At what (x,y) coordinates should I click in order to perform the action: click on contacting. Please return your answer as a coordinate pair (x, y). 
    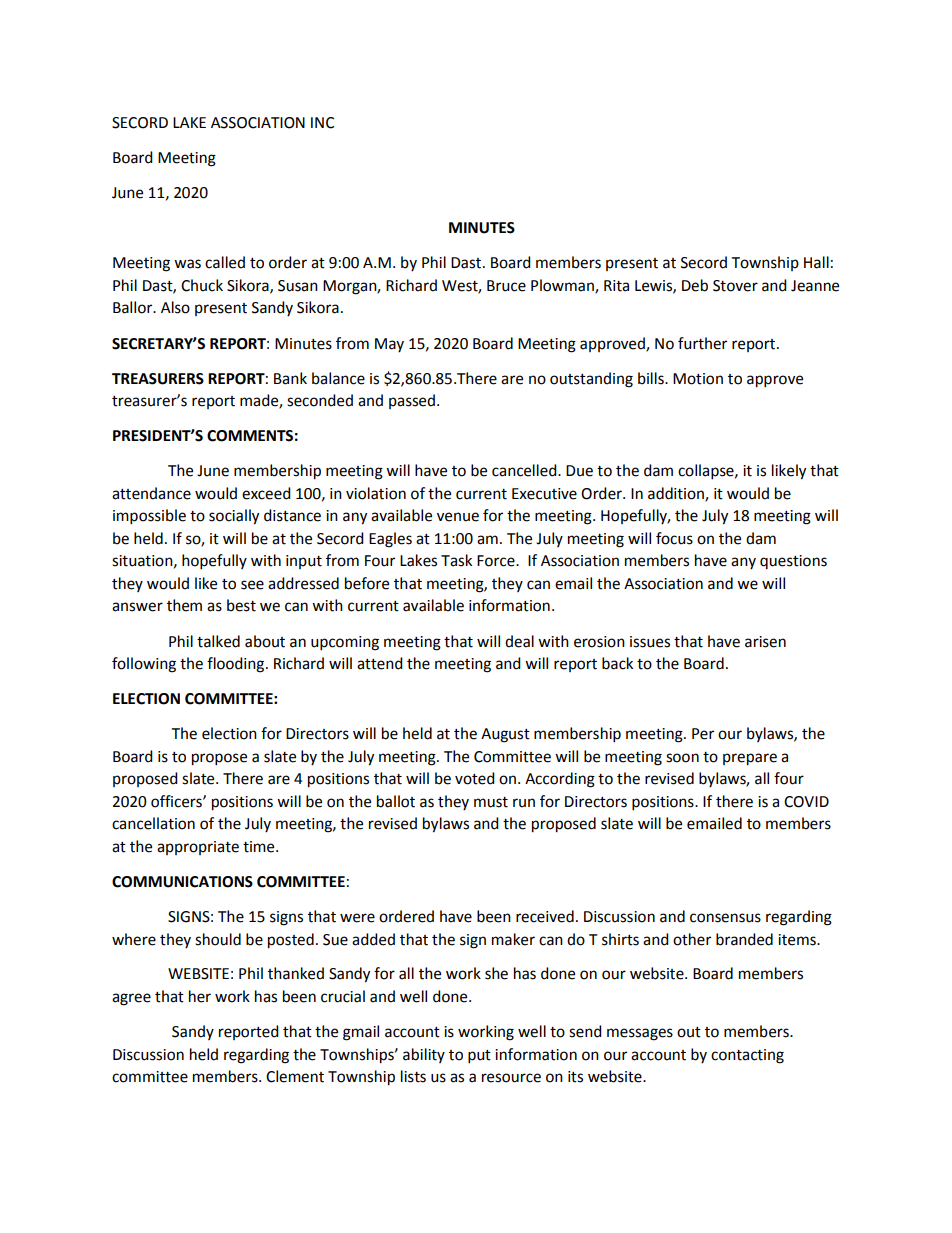
    Looking at the image, I should click on (747, 1056).
